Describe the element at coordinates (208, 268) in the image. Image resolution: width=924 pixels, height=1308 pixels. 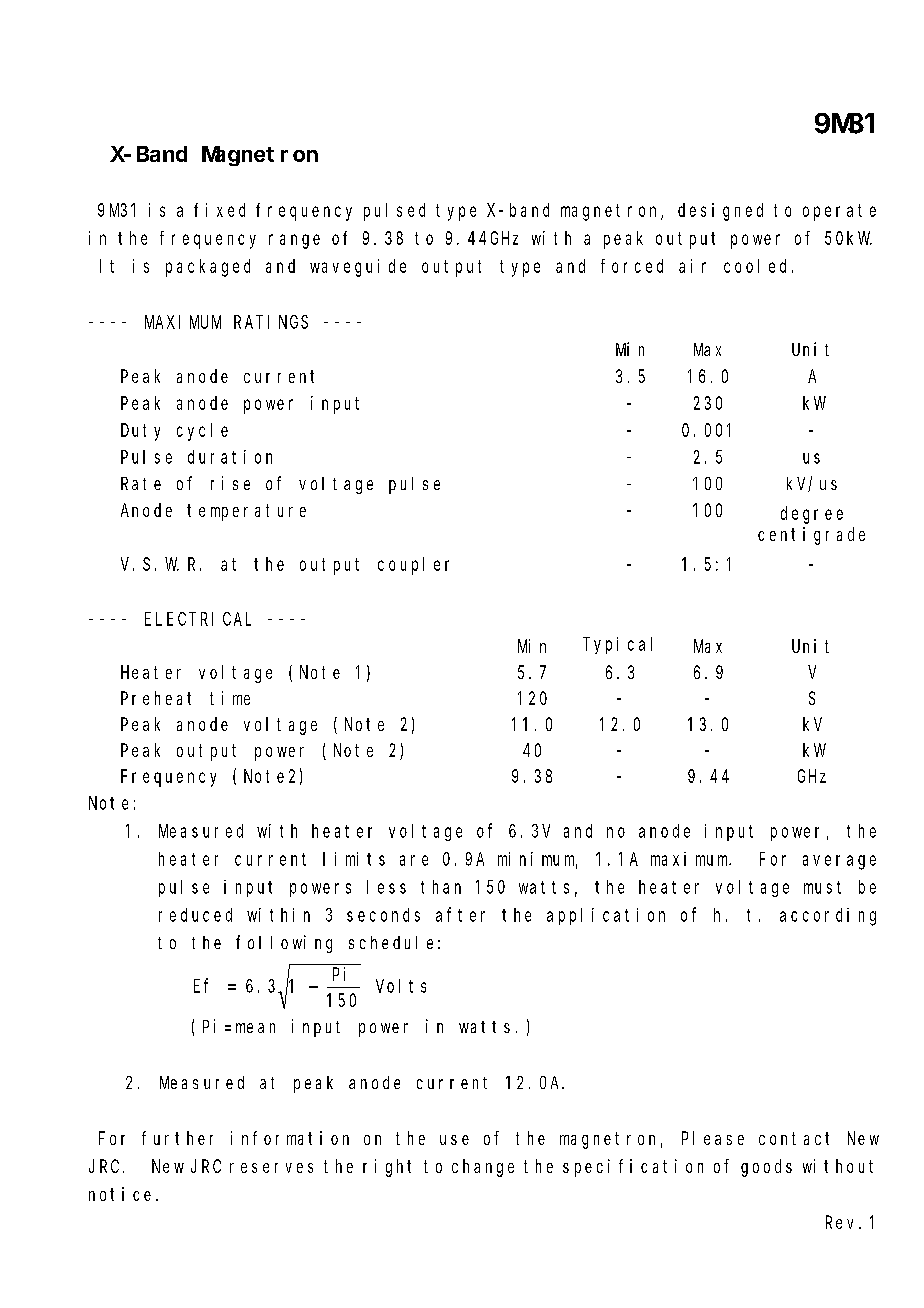
I see `packaged` at that location.
